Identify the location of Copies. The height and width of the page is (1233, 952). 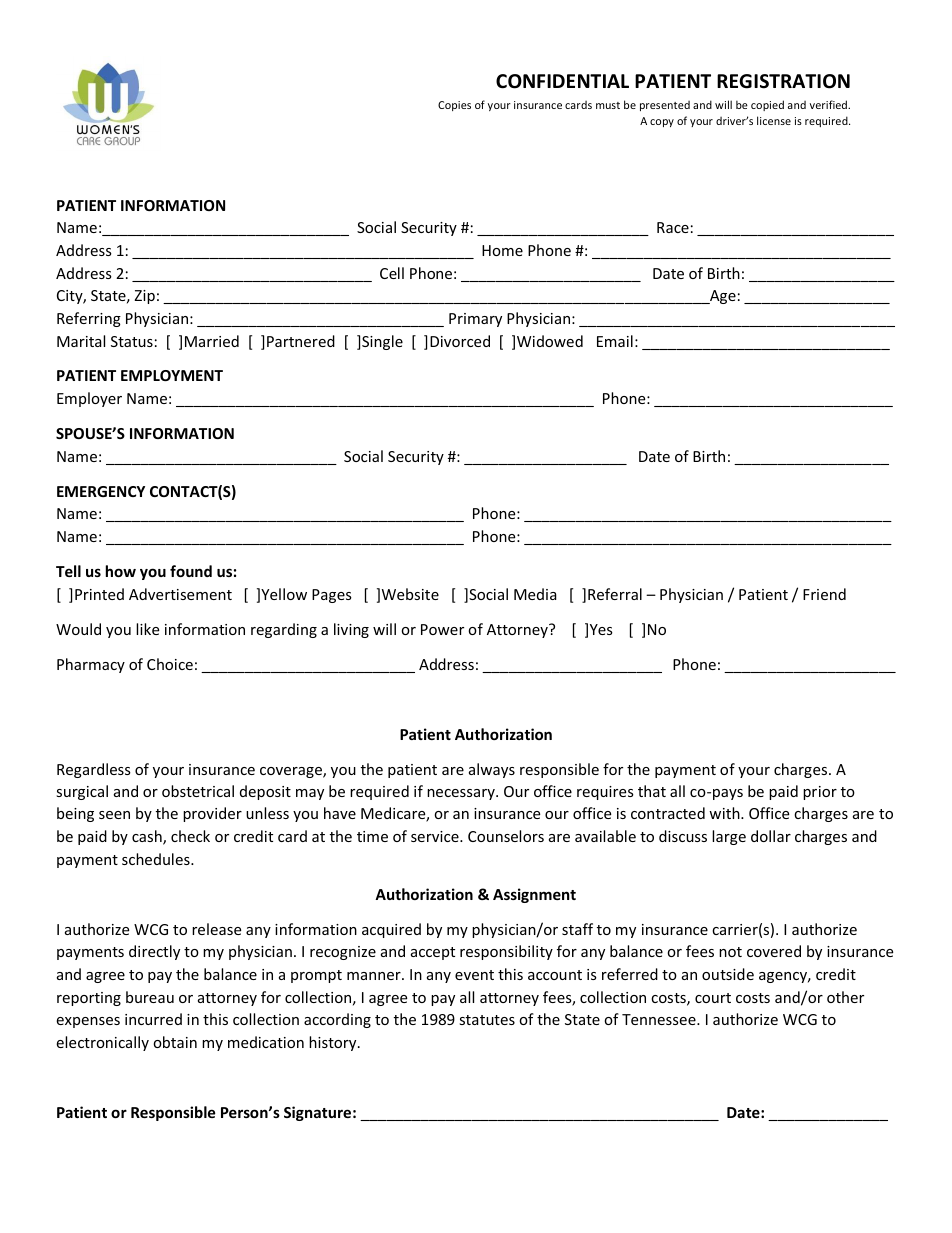
(454, 106).
